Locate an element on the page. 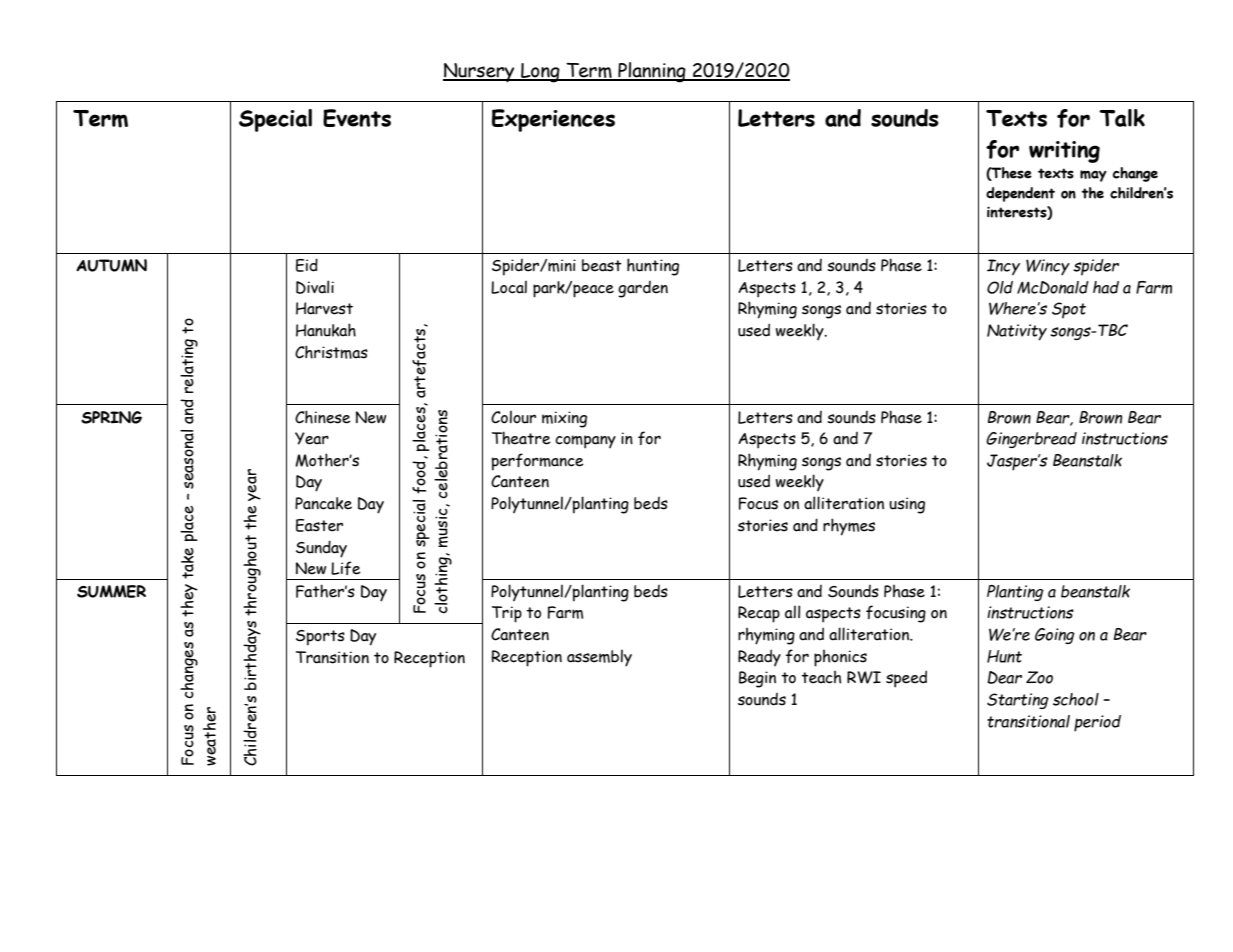 This page has height=952, width=1233. Hanukah is located at coordinates (326, 330).
